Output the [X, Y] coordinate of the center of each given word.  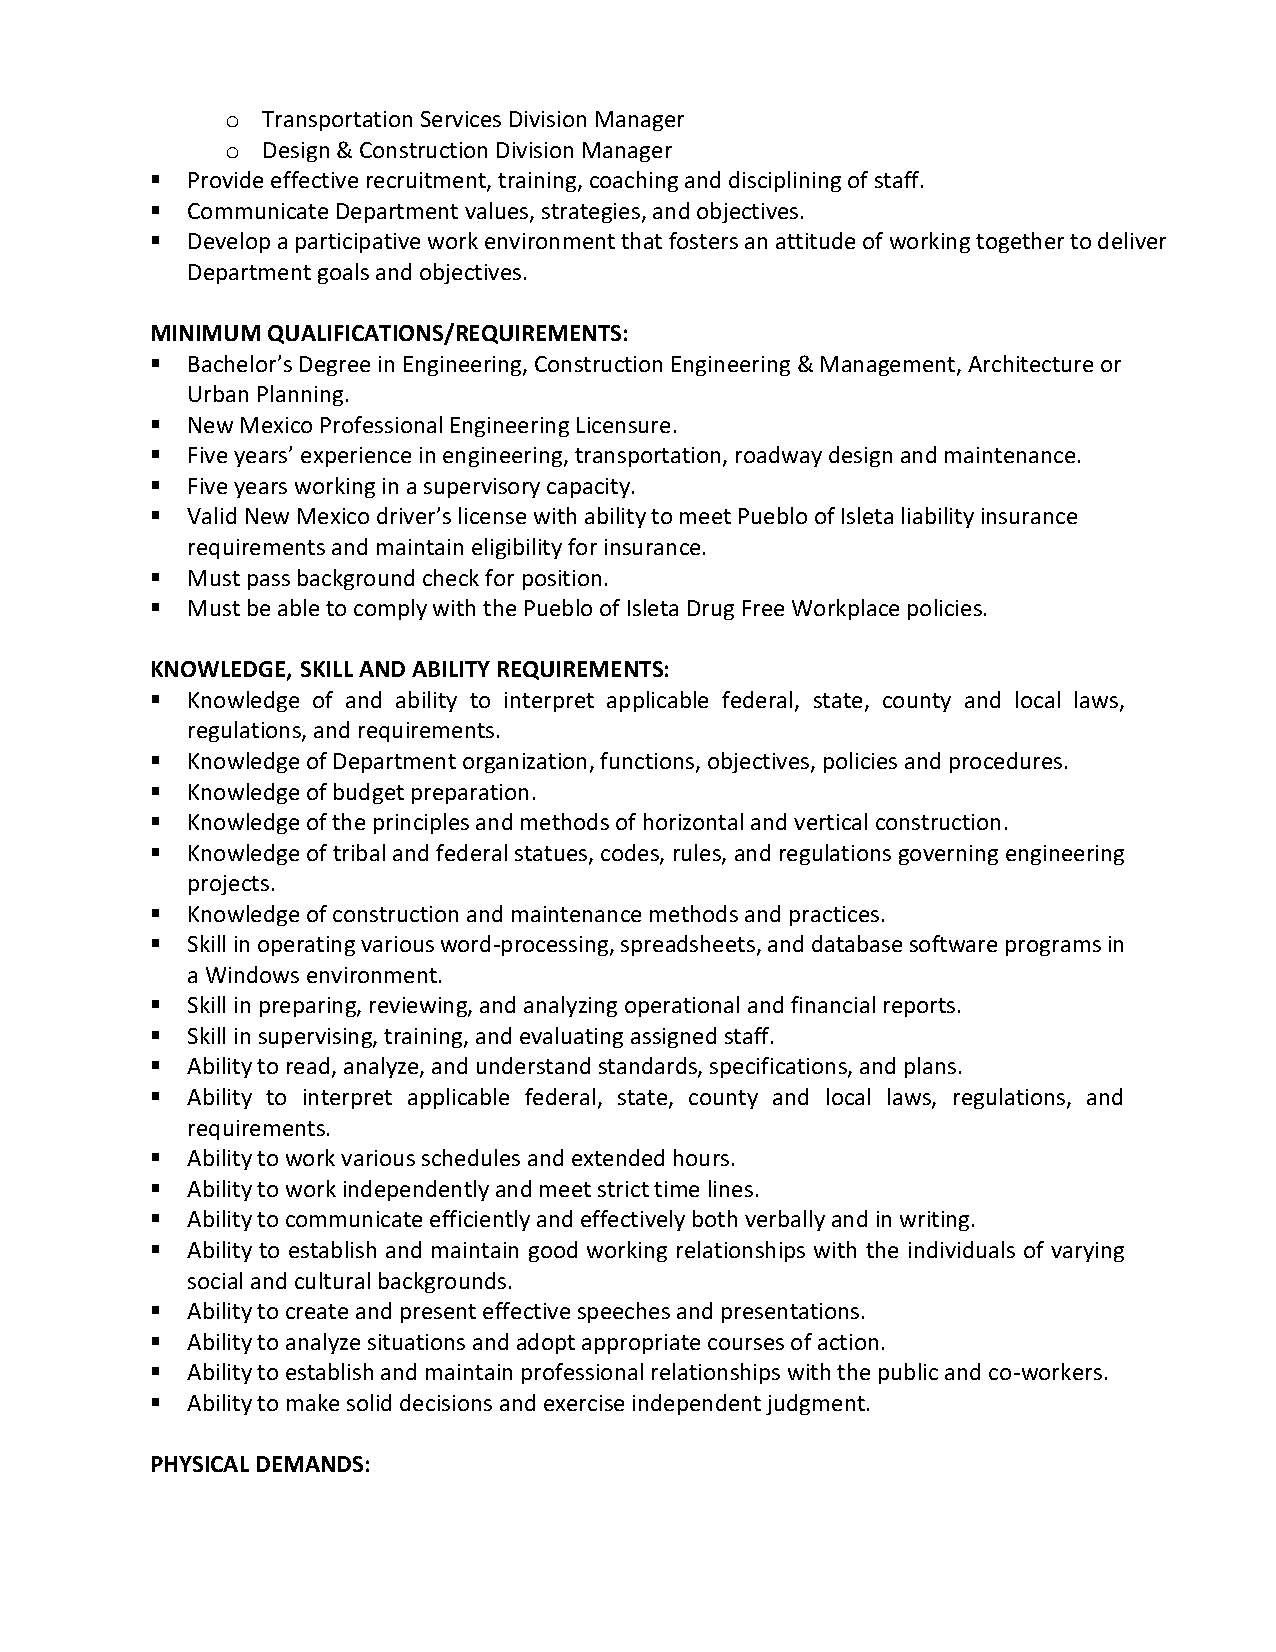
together [1020, 242]
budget [369, 793]
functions [648, 762]
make [313, 1402]
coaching [634, 181]
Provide [226, 179]
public [908, 1373]
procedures [1006, 762]
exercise [584, 1403]
